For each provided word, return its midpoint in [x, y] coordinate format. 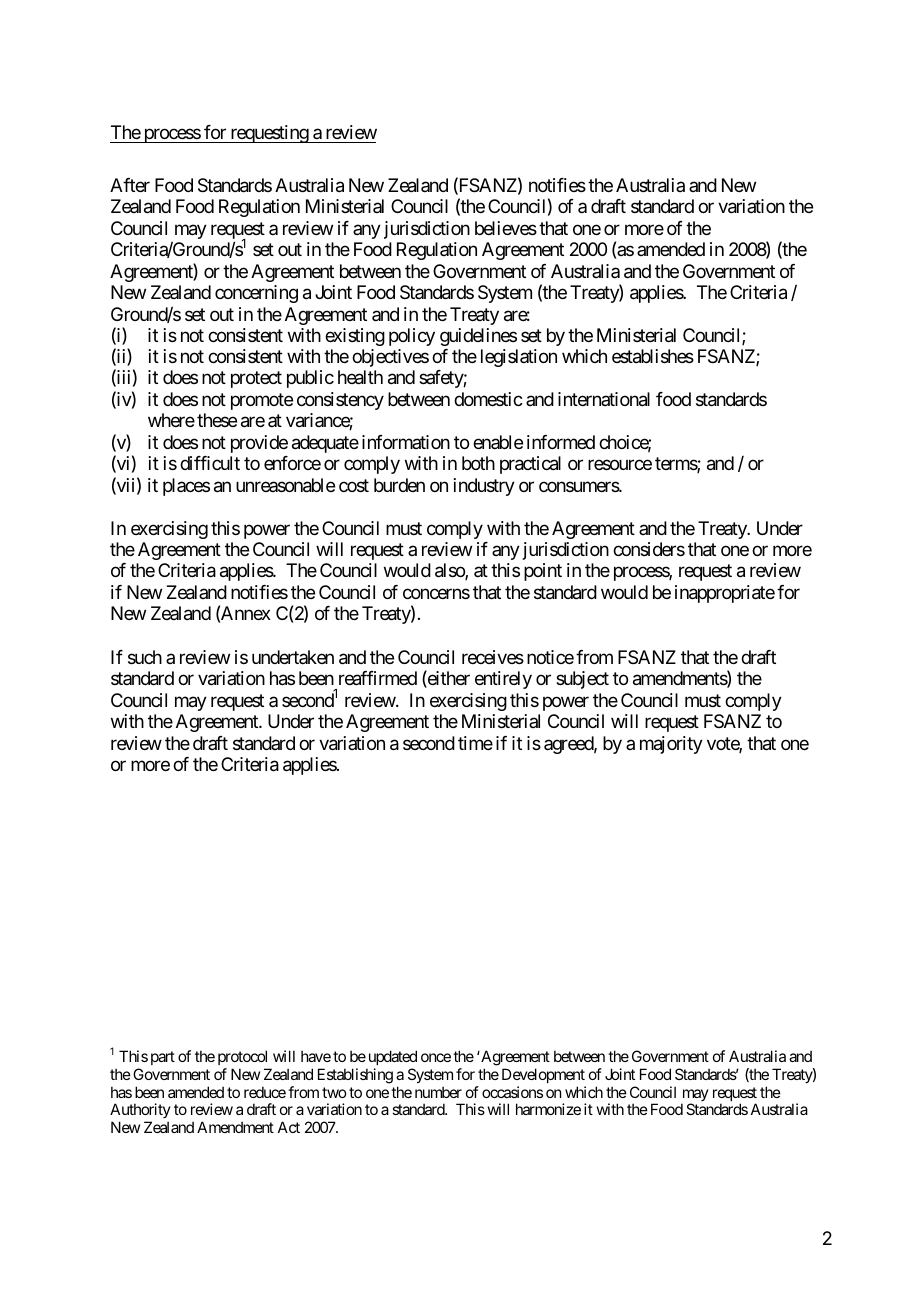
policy [412, 337]
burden [399, 485]
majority [671, 745]
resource [620, 465]
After [130, 185]
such [145, 657]
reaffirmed [378, 678]
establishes [653, 356]
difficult [210, 463]
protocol [242, 1057]
